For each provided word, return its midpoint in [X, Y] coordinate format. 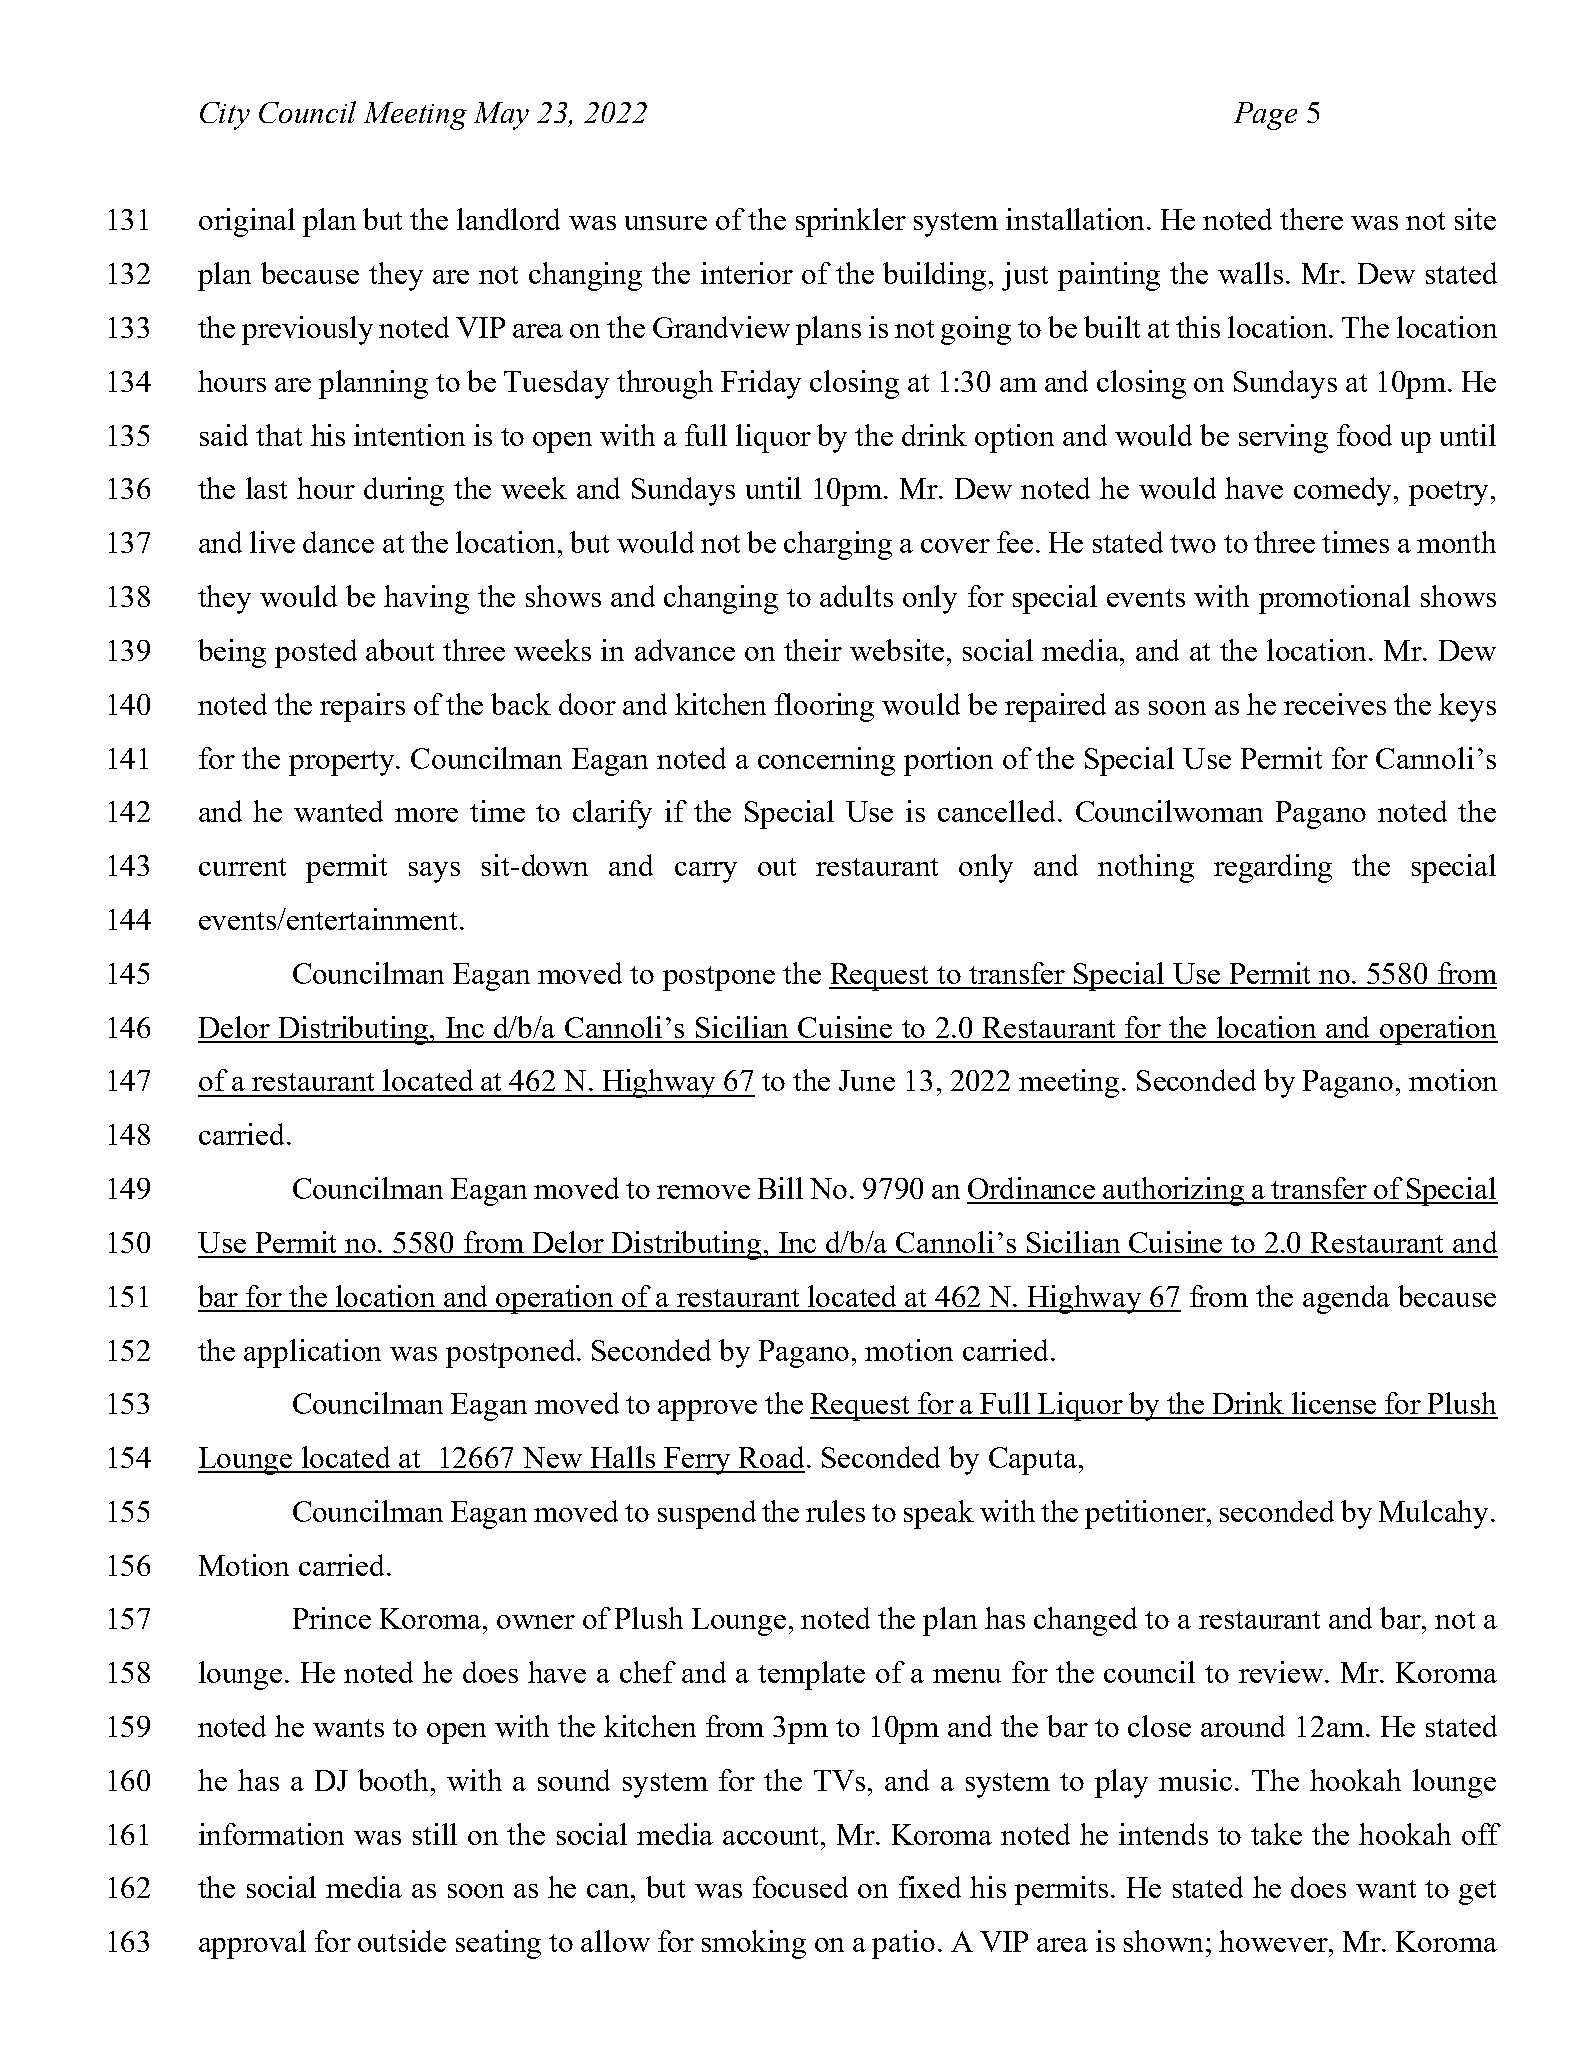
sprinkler [851, 222]
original [247, 222]
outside [402, 1941]
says [434, 872]
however [1274, 1941]
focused [800, 1887]
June [867, 1080]
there [1311, 219]
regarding [1273, 868]
